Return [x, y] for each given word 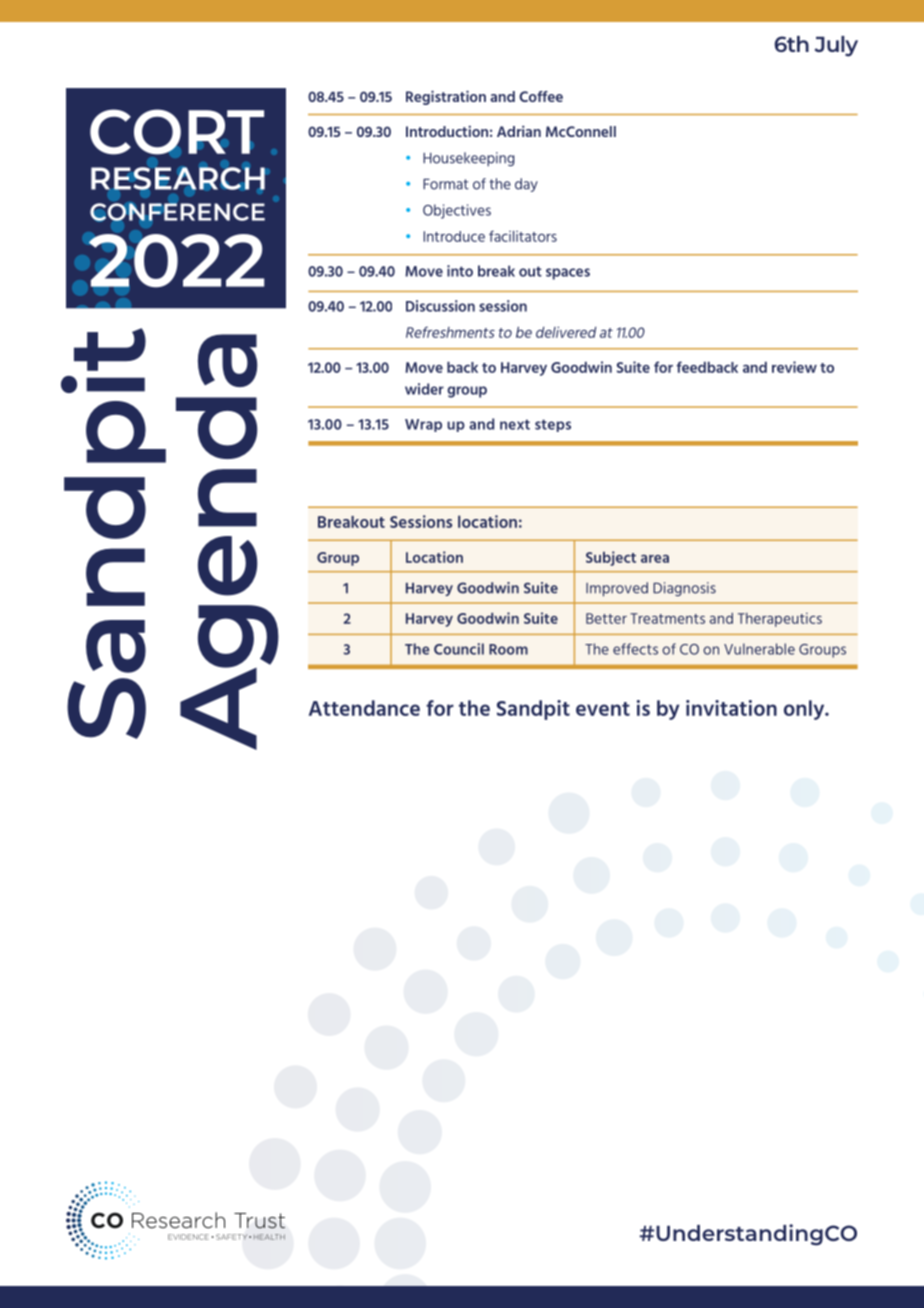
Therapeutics [780, 620]
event [603, 709]
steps [553, 425]
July [836, 46]
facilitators [523, 236]
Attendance [364, 708]
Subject [611, 558]
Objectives [457, 211]
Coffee [541, 96]
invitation [731, 708]
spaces [568, 274]
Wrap [423, 425]
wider [424, 389]
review [794, 367]
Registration [446, 97]
